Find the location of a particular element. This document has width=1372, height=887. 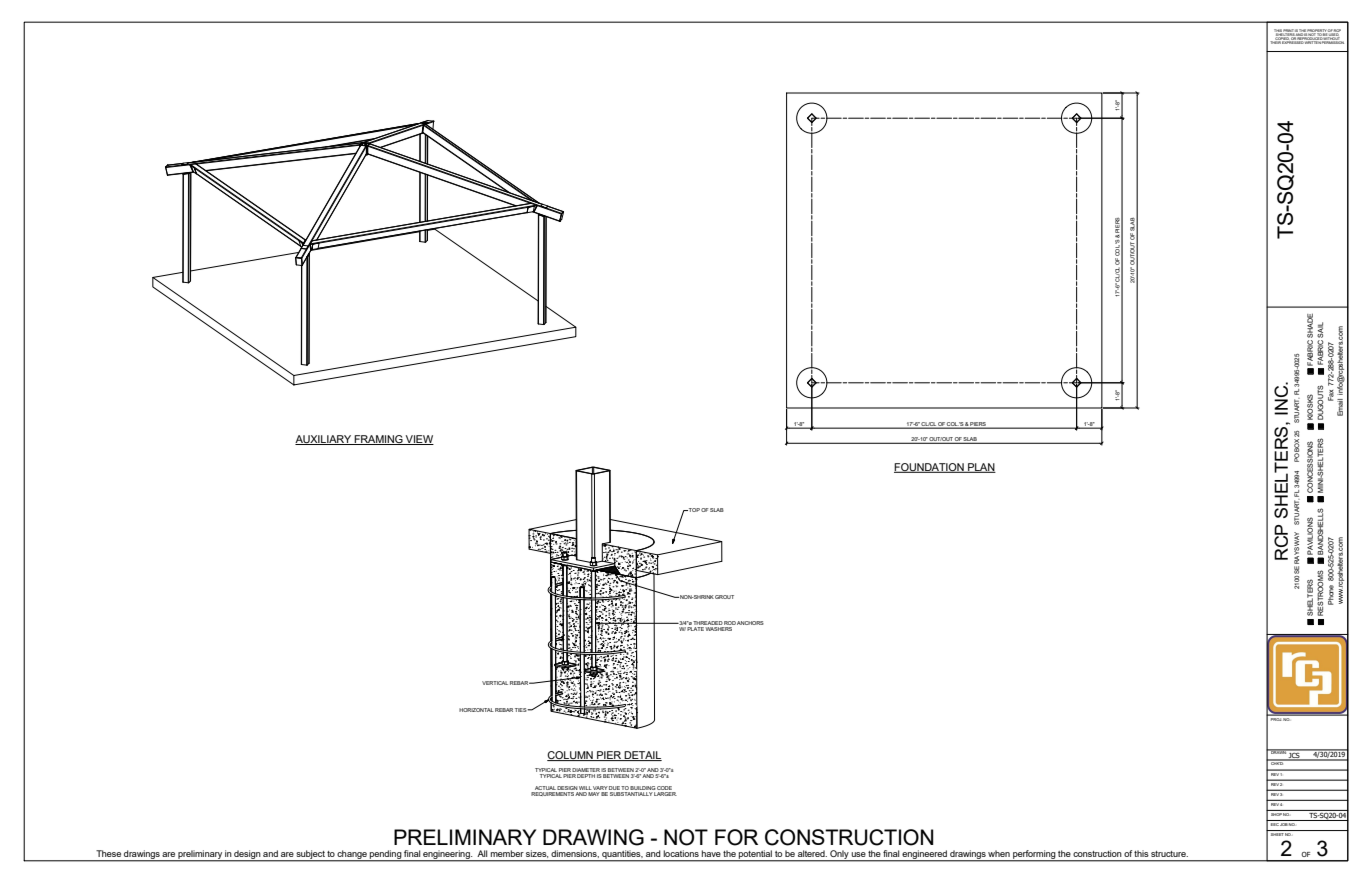

AUXILIARY is located at coordinates (324, 440).
